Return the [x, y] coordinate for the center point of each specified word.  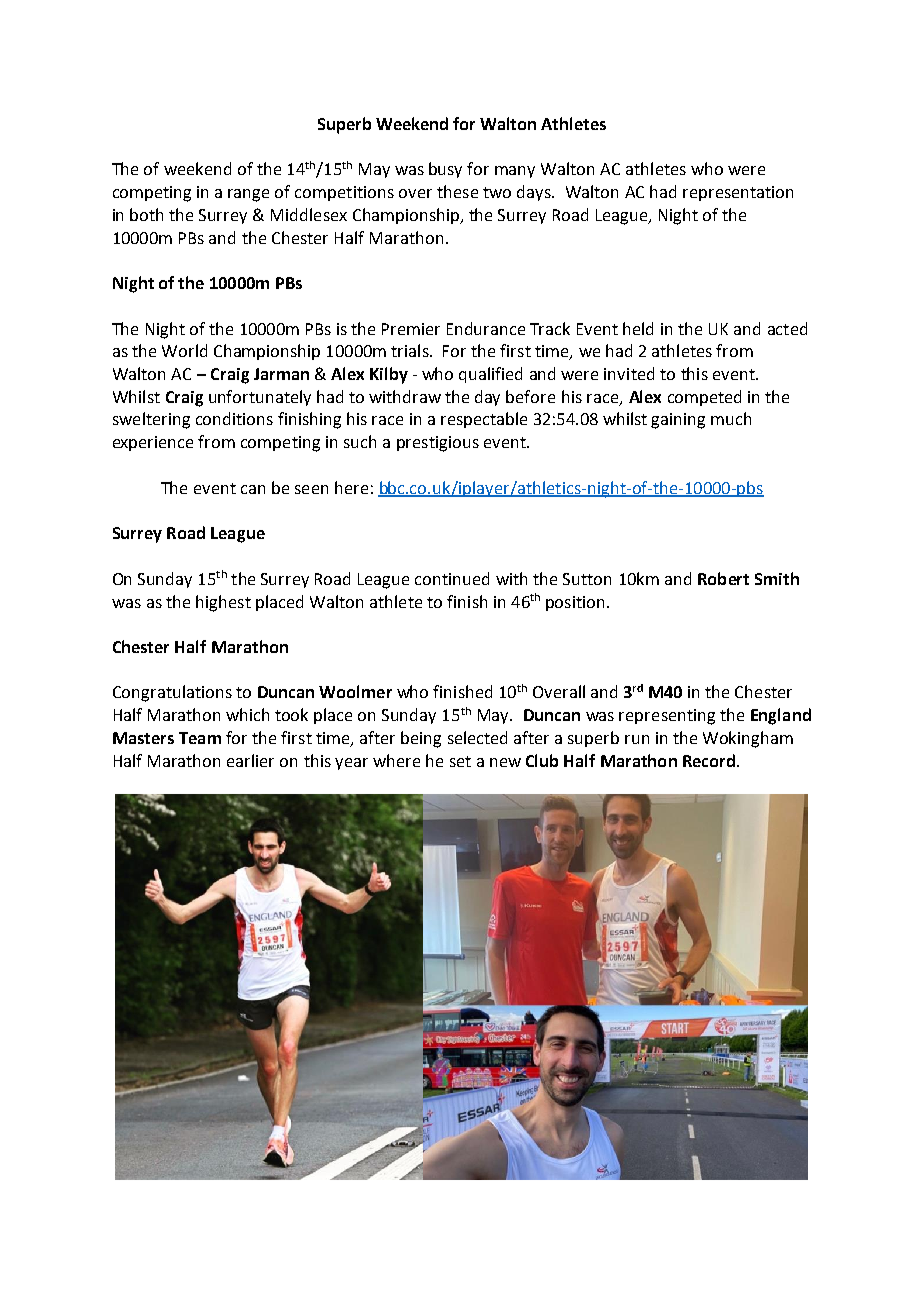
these [457, 191]
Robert [723, 578]
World [184, 350]
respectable [484, 420]
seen [311, 489]
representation [738, 193]
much [731, 418]
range [248, 195]
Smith [777, 578]
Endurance [486, 328]
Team [200, 738]
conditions [234, 418]
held [638, 328]
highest [223, 603]
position [575, 603]
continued [452, 578]
